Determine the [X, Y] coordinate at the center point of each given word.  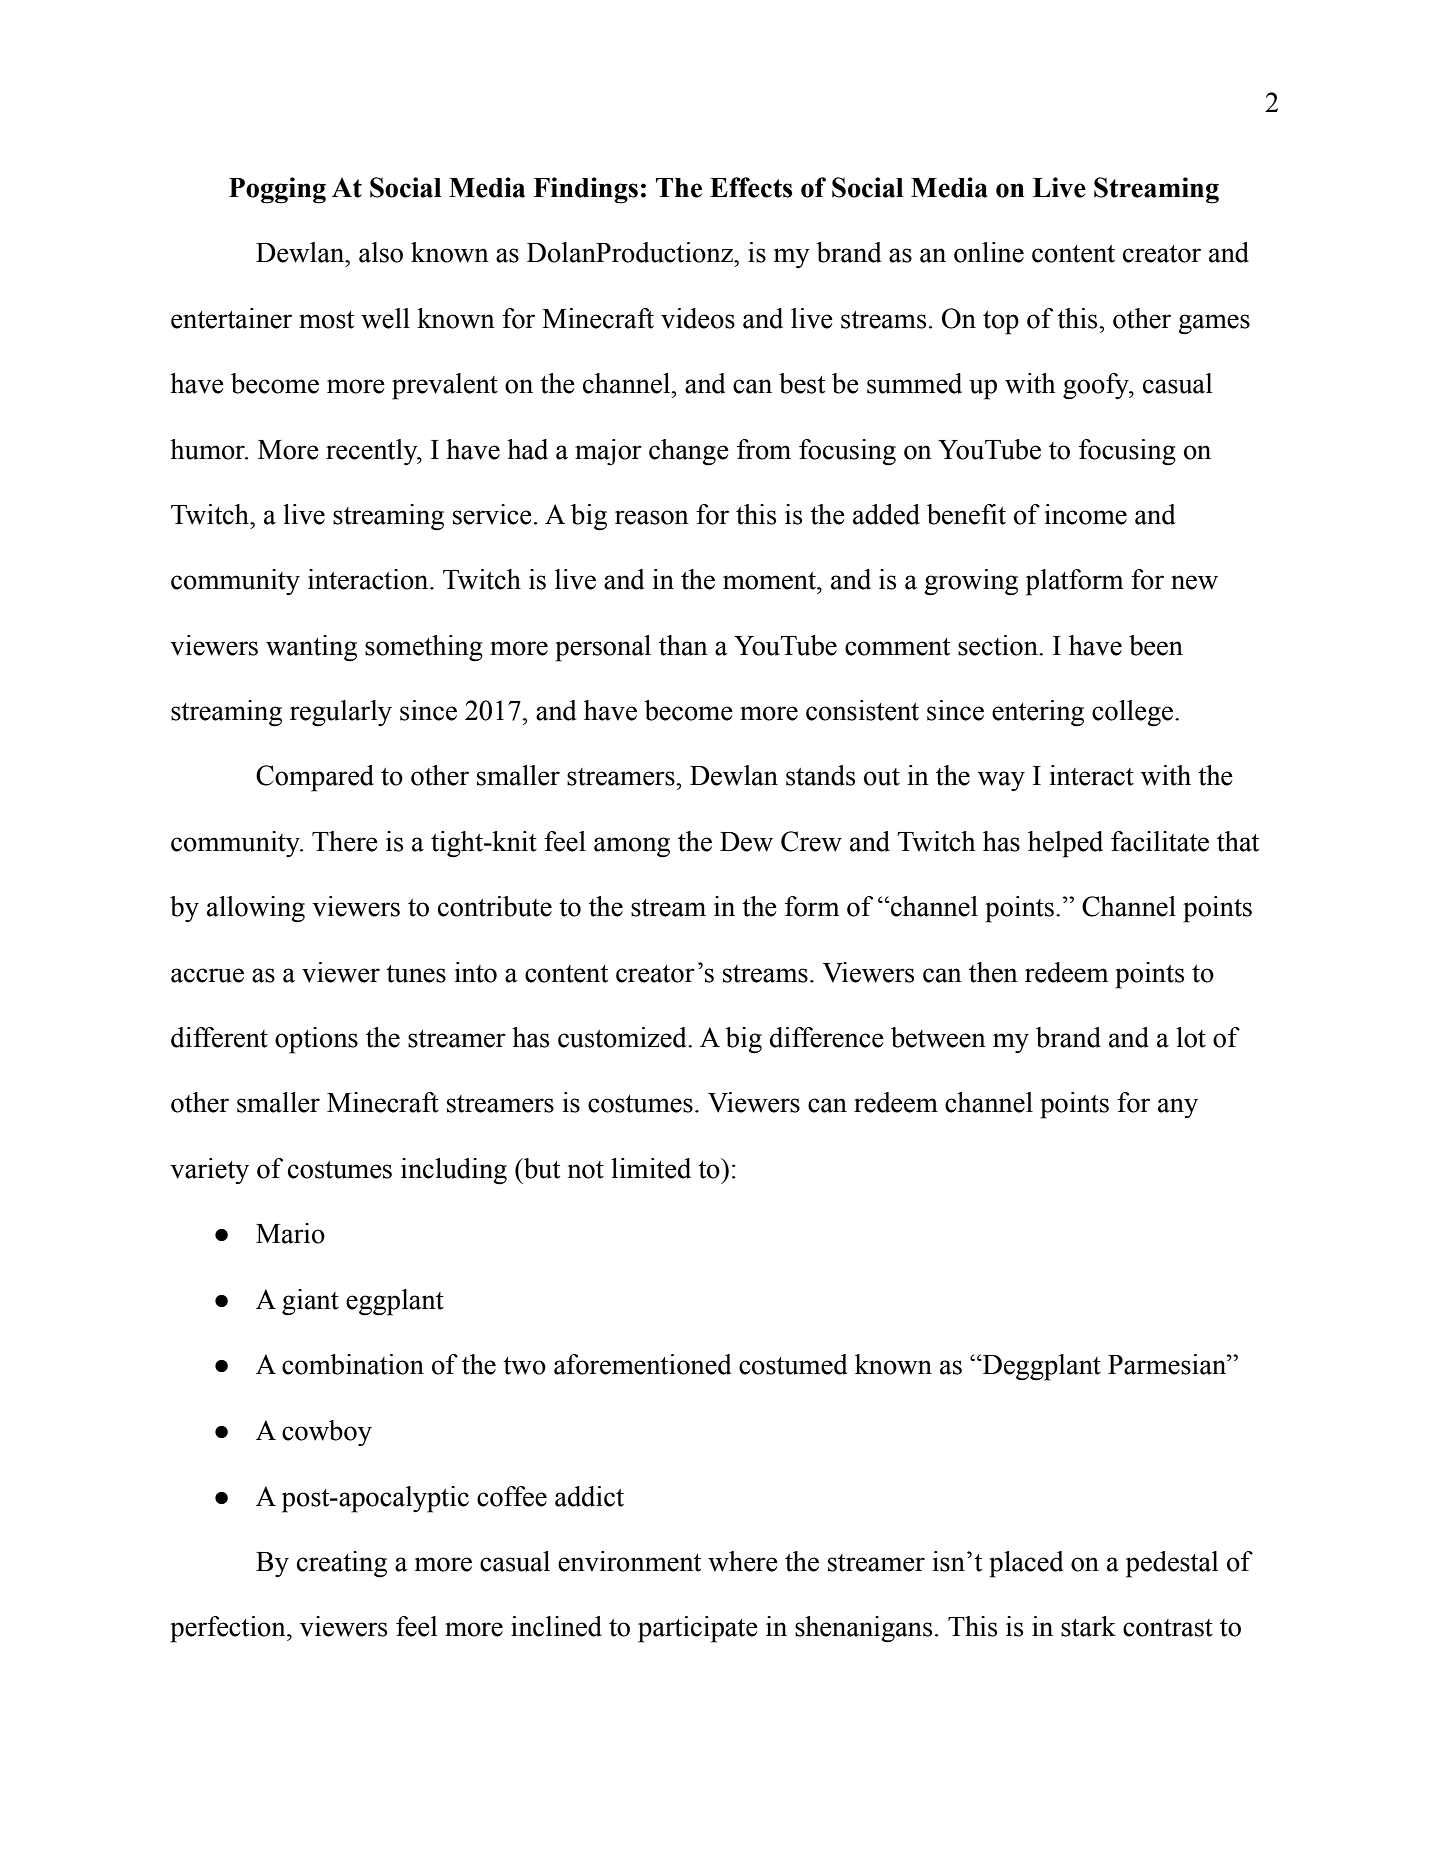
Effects [751, 187]
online [989, 252]
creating [342, 1564]
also [381, 252]
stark [1088, 1626]
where [743, 1561]
